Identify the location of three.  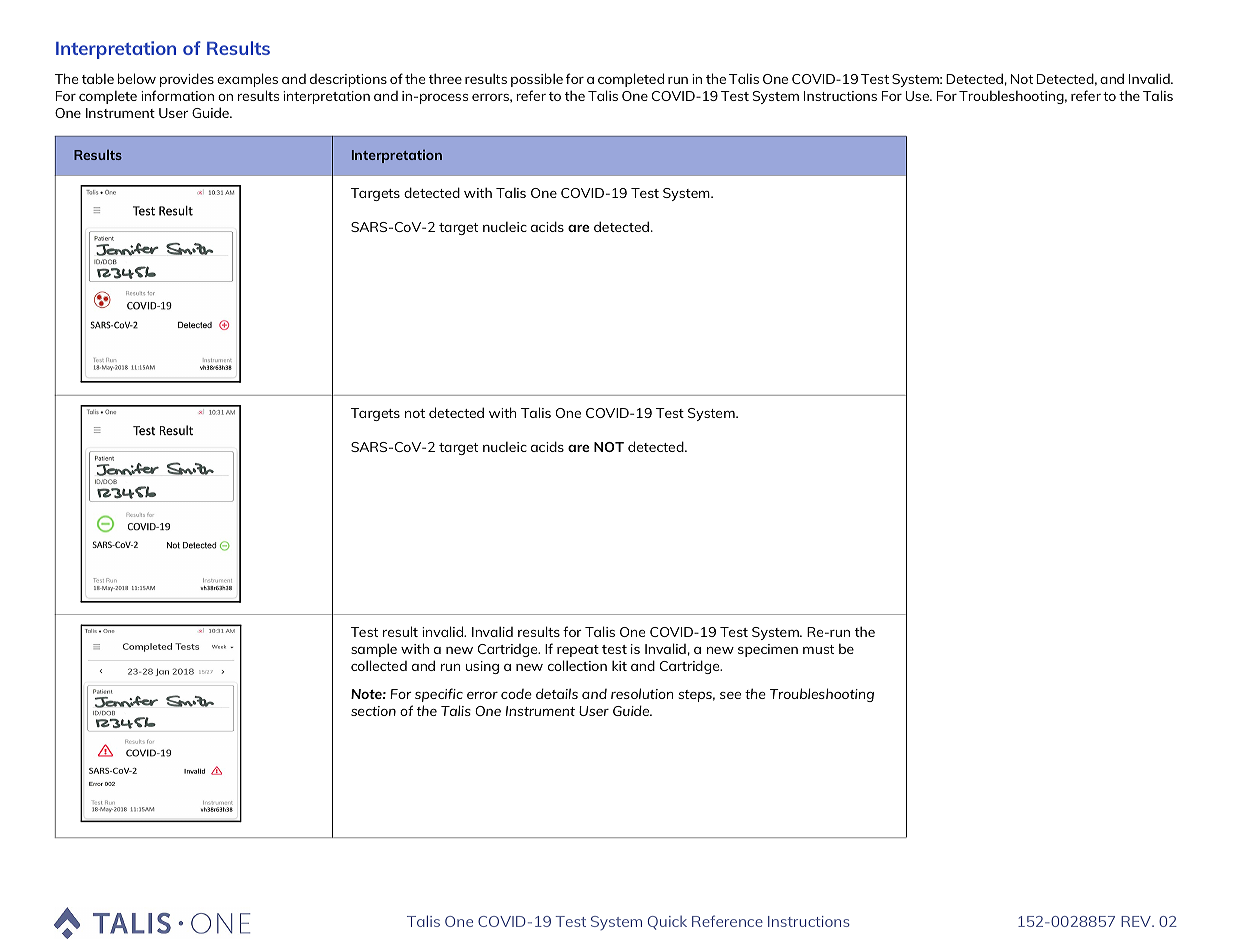
(445, 78).
